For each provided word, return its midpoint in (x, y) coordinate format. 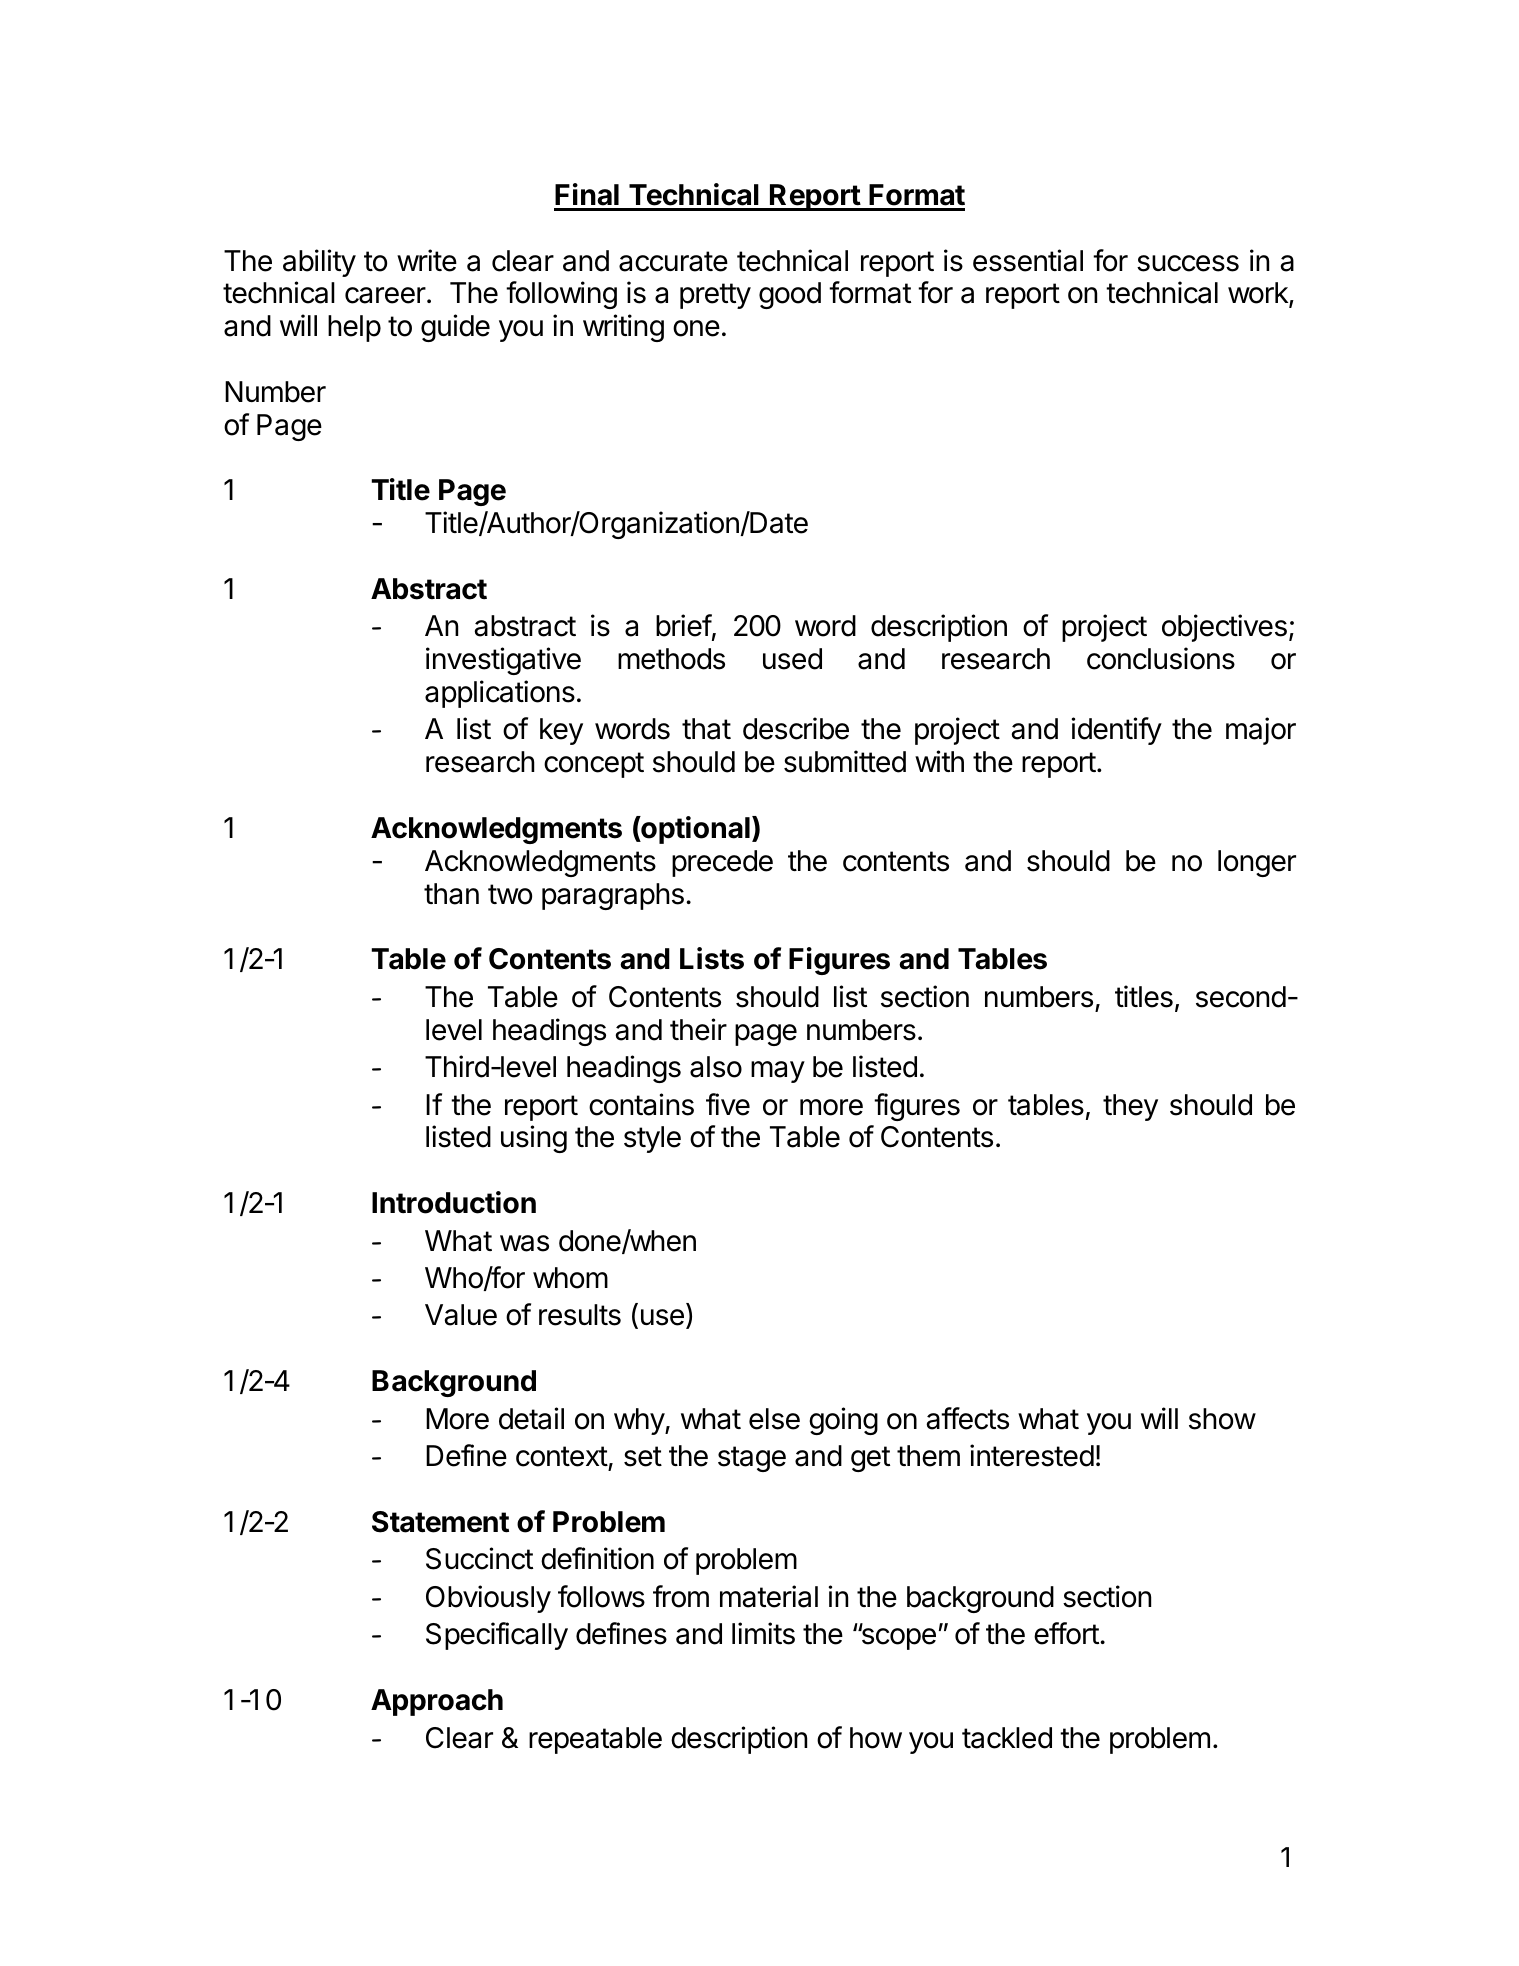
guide (455, 328)
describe (796, 728)
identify (1116, 731)
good (790, 295)
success (1188, 263)
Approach (437, 1702)
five (728, 1104)
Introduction (454, 1202)
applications (500, 694)
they (1130, 1107)
